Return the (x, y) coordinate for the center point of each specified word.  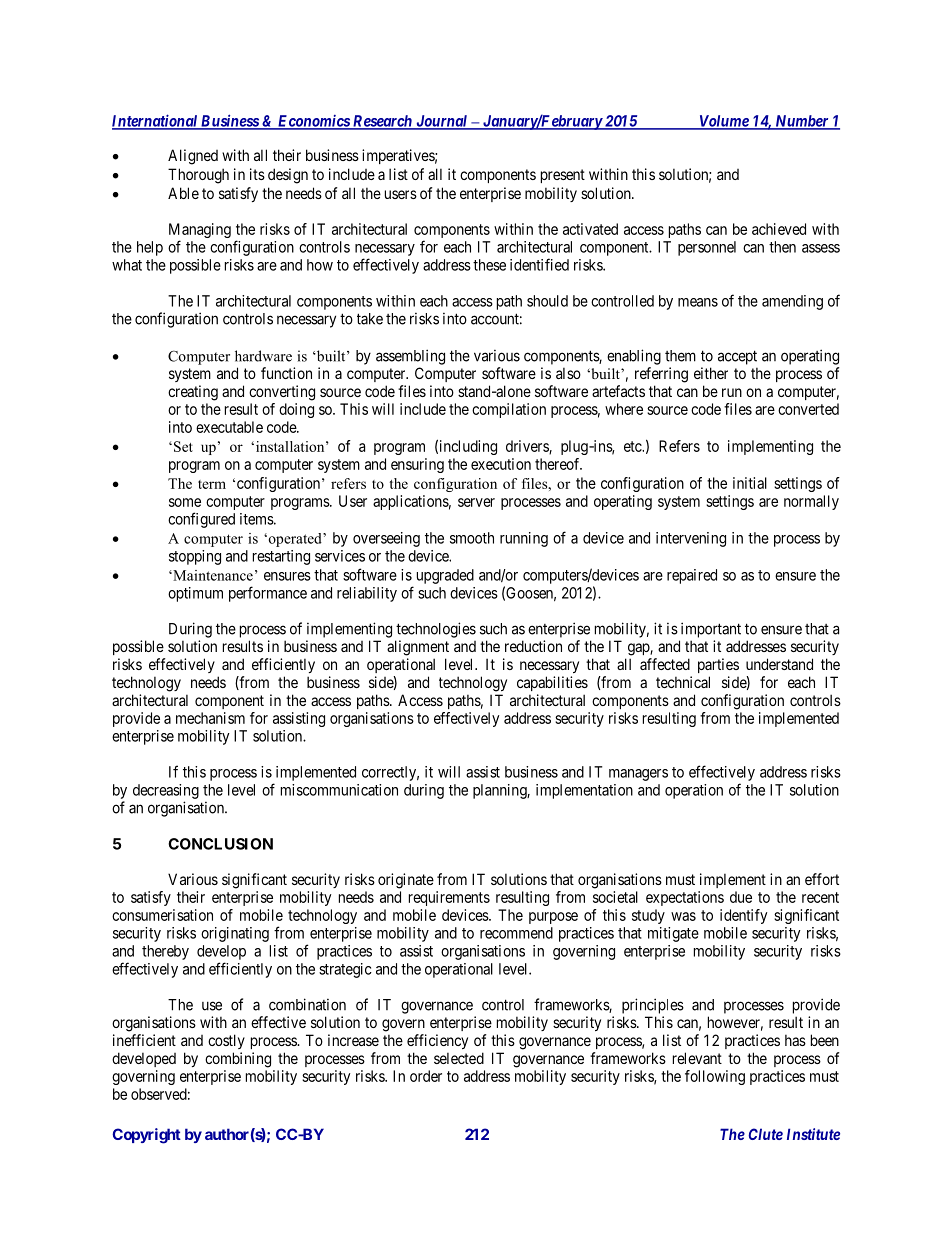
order (426, 1076)
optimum (195, 594)
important (711, 630)
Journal (442, 122)
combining (238, 1060)
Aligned (193, 157)
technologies (436, 630)
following (715, 1077)
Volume (723, 122)
